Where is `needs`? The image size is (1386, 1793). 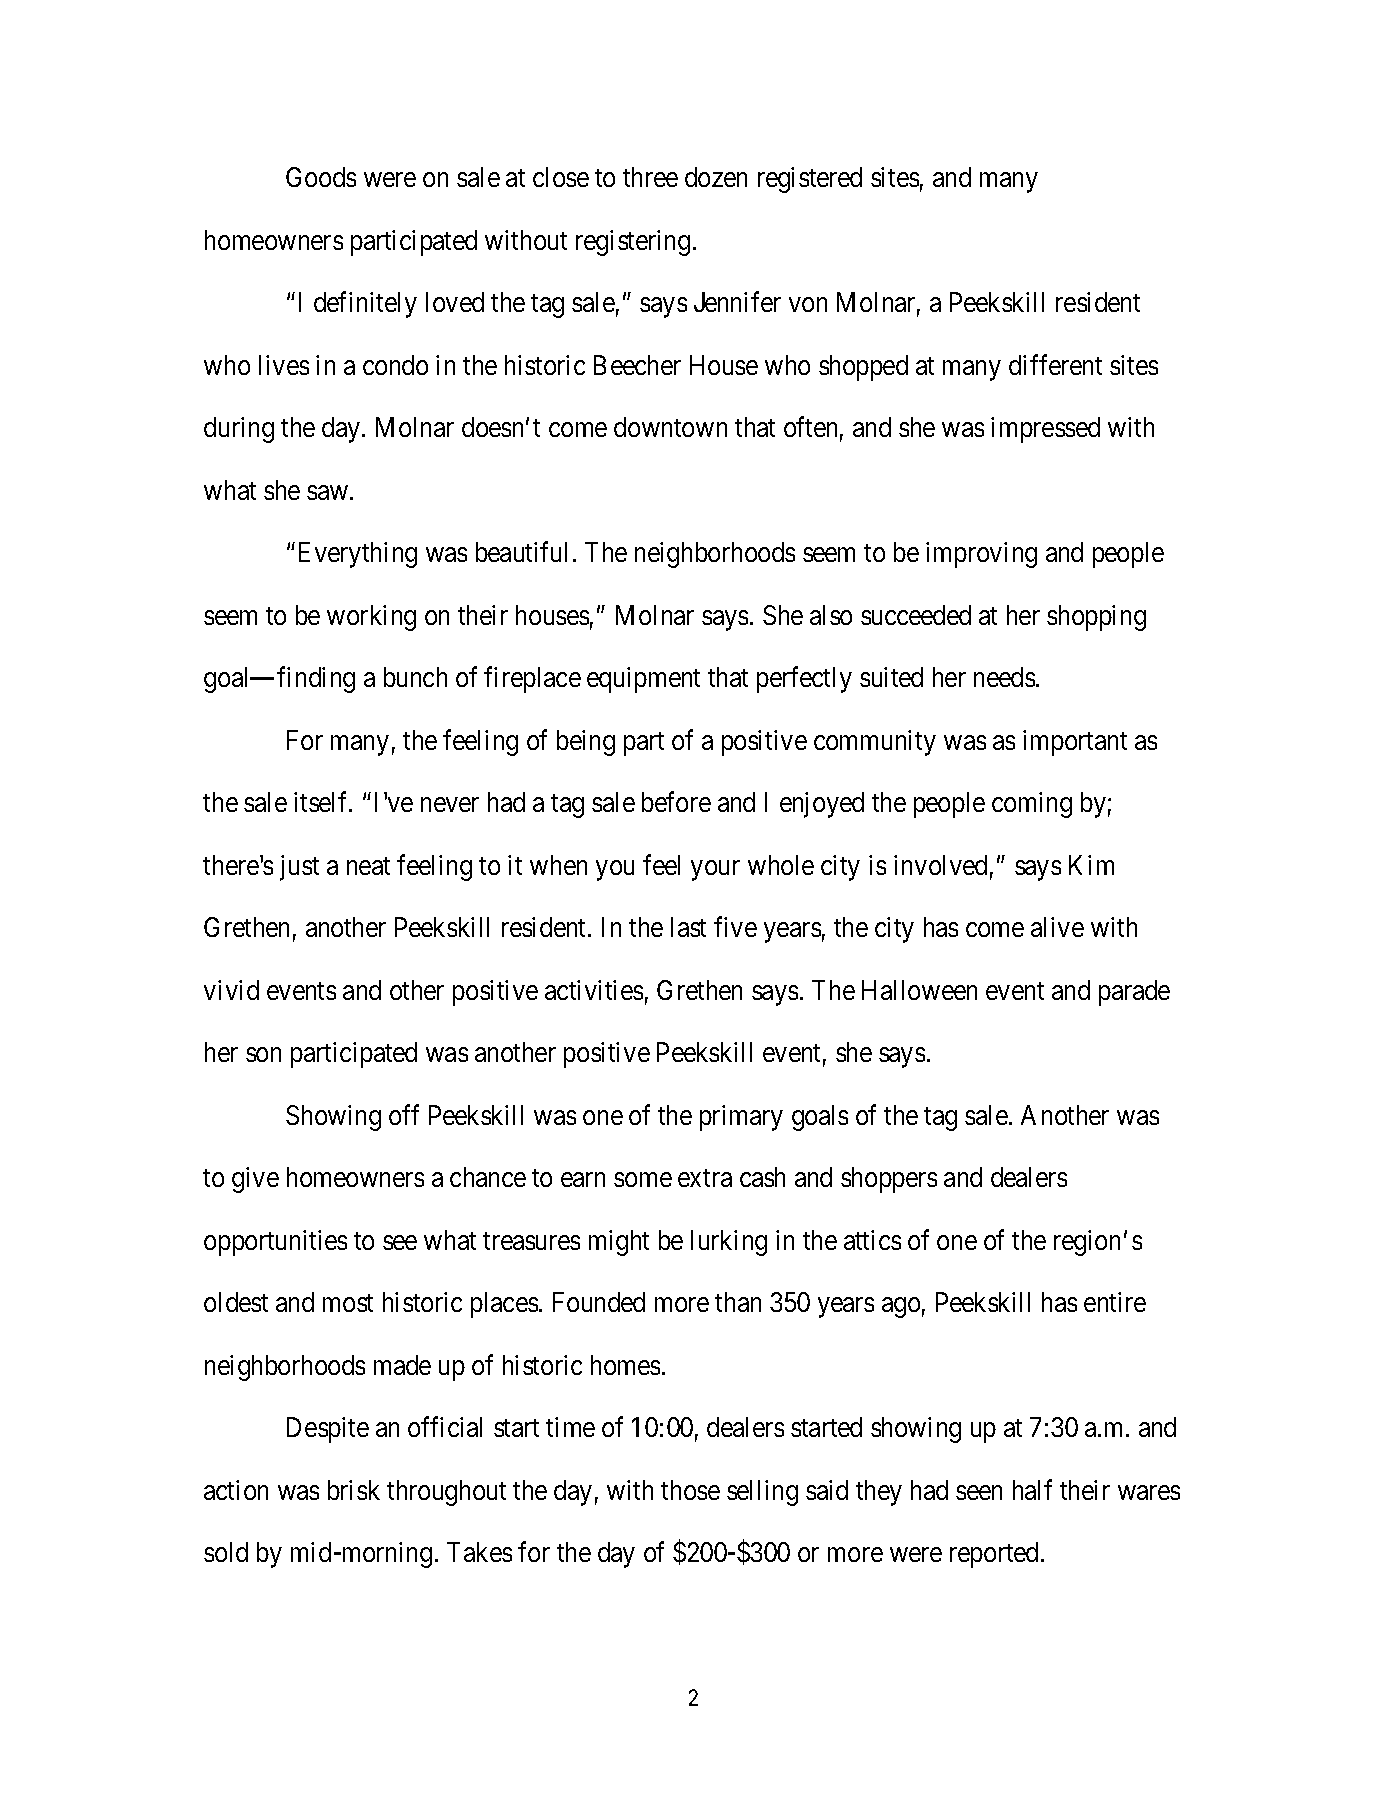 needs is located at coordinates (1004, 677).
